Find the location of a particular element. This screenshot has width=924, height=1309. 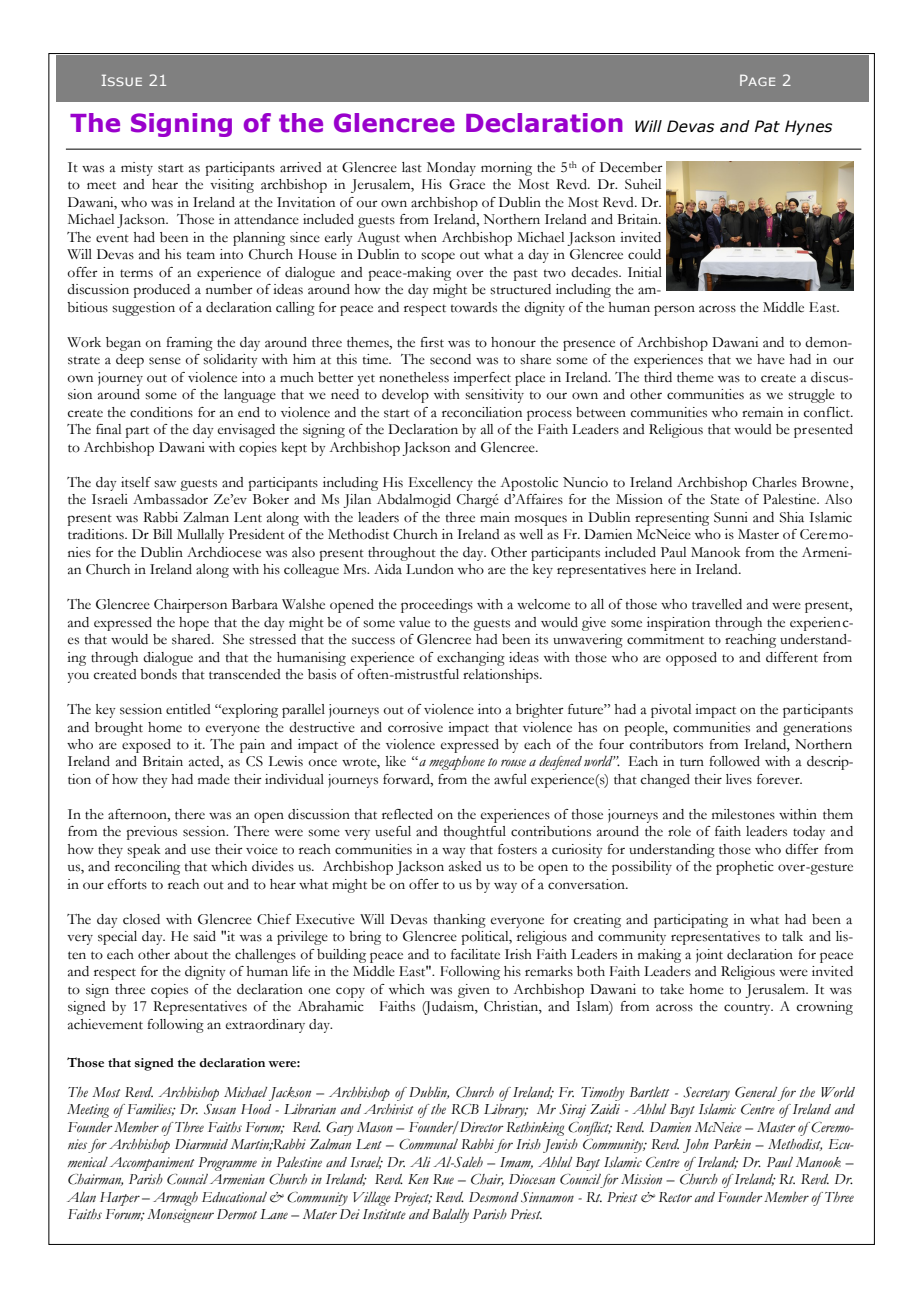

Issue is located at coordinates (122, 80).
